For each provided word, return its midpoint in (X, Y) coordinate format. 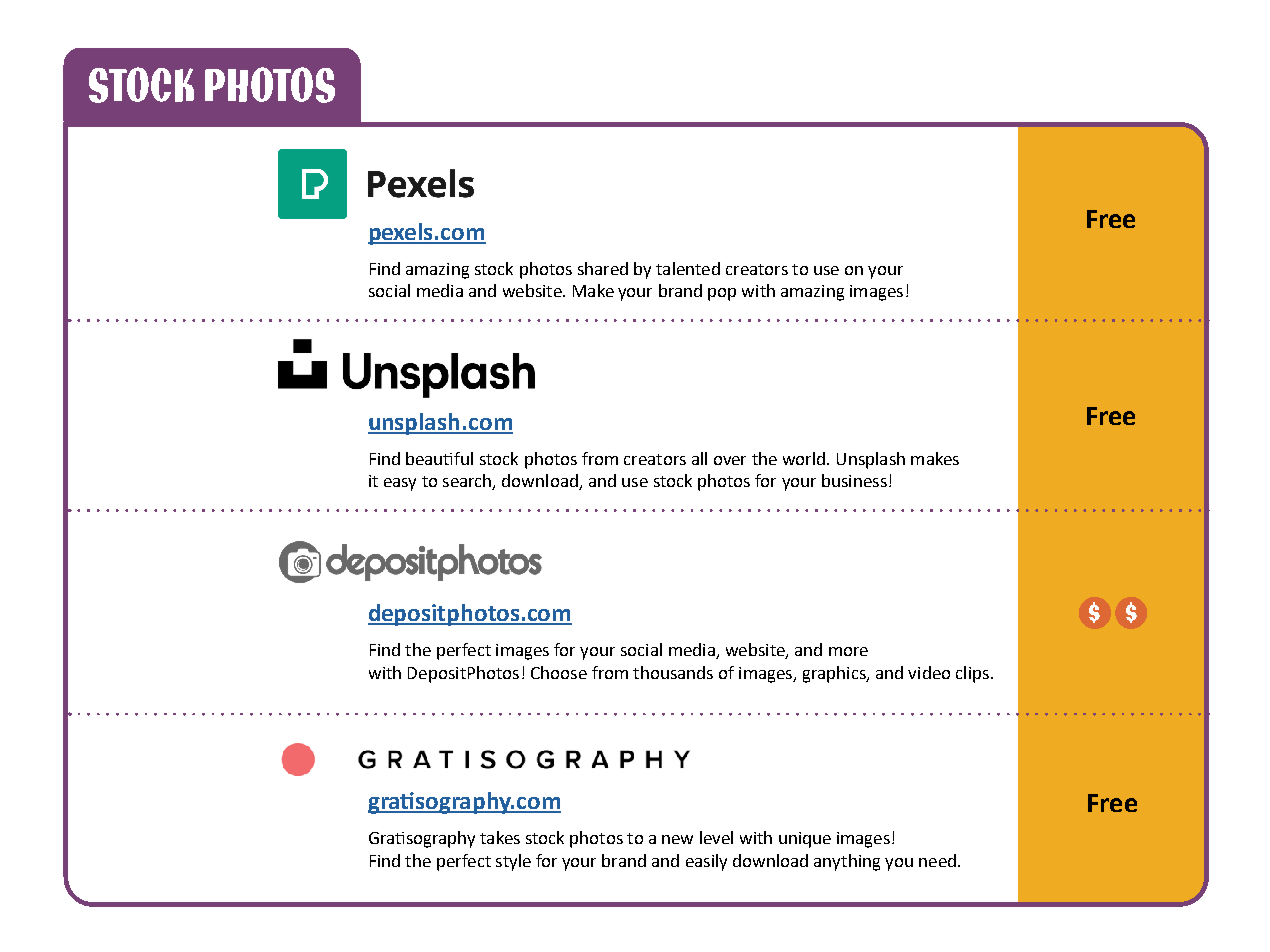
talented (688, 268)
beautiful (439, 458)
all (699, 458)
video (929, 672)
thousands (673, 672)
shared (603, 268)
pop (722, 294)
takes (500, 837)
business (854, 480)
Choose (559, 672)
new (677, 839)
